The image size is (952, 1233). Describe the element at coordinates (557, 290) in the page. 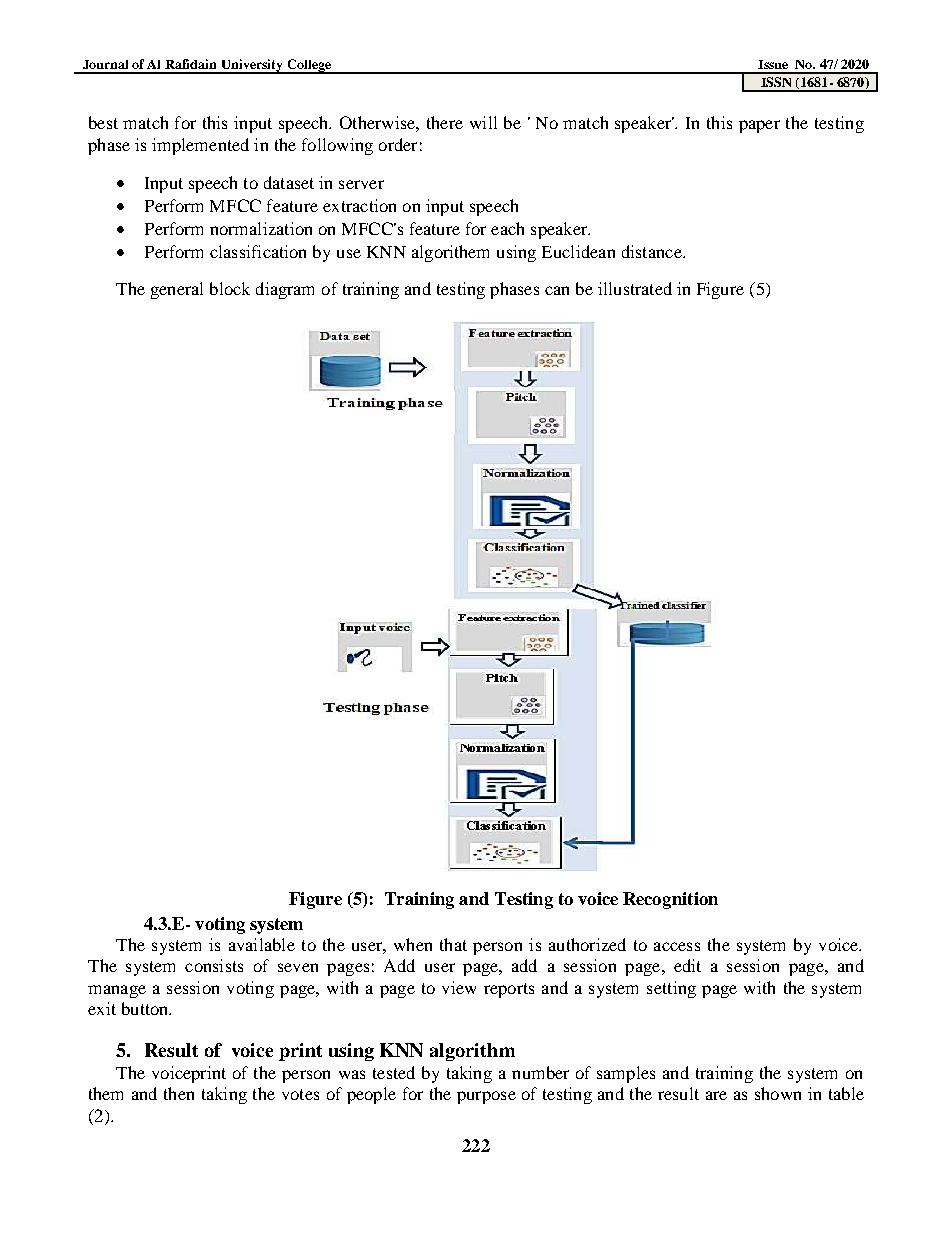

I see `can` at that location.
